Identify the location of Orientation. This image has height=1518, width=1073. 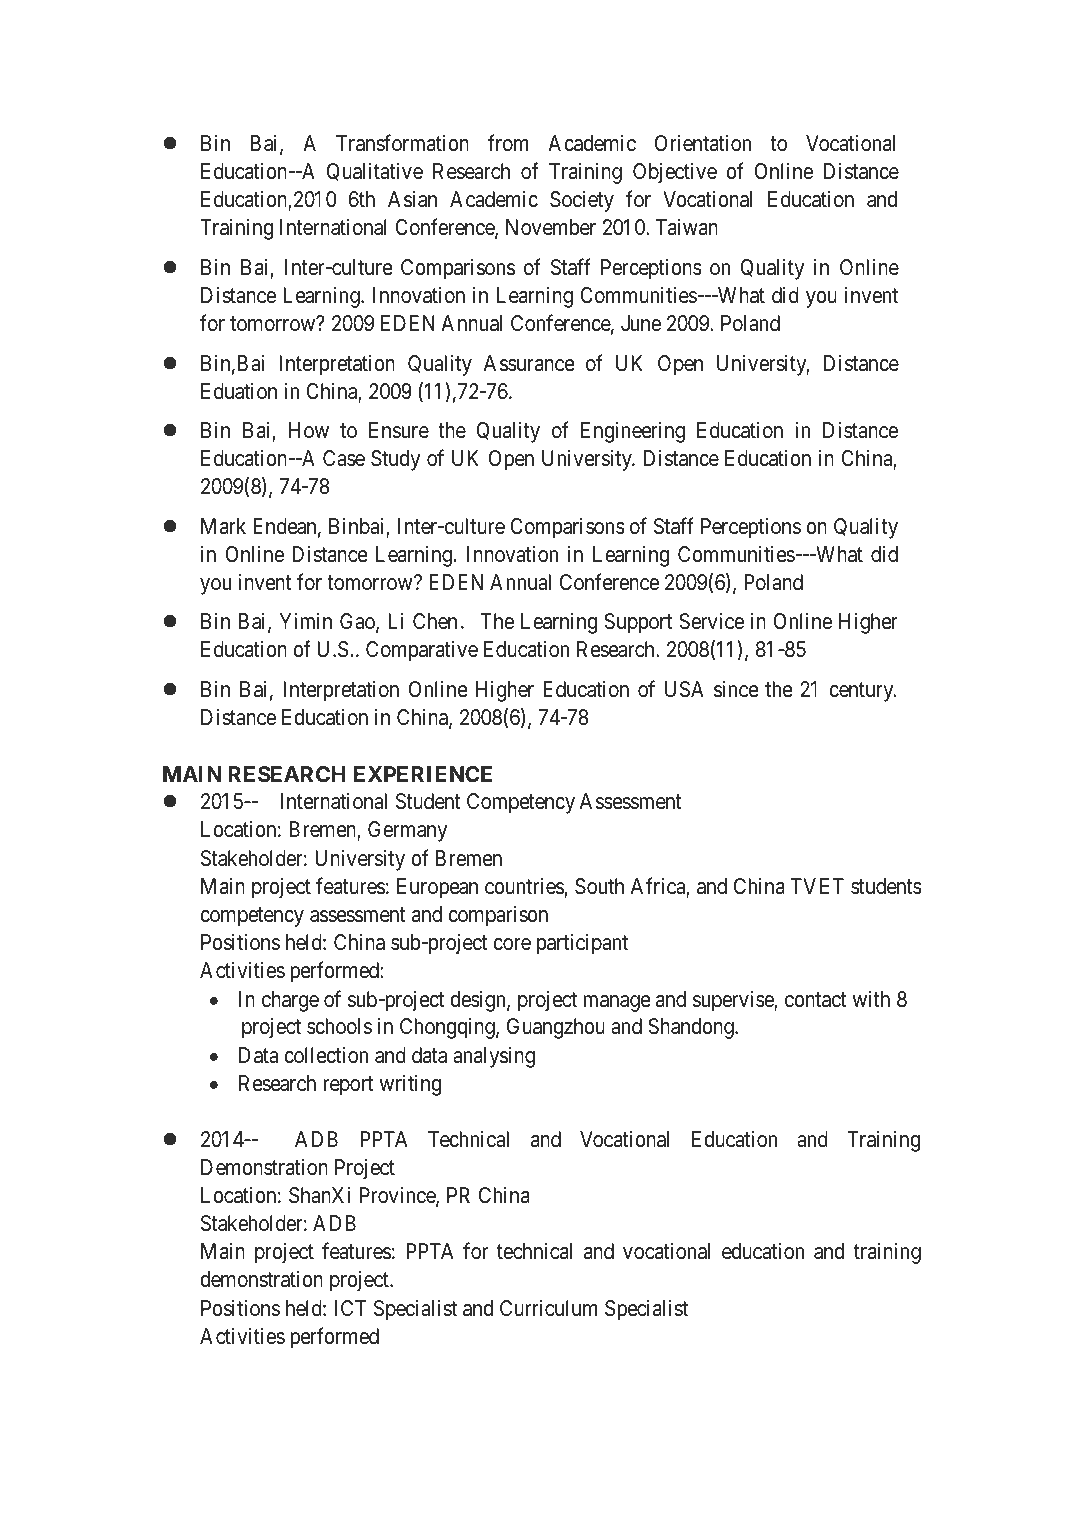
(703, 143).
